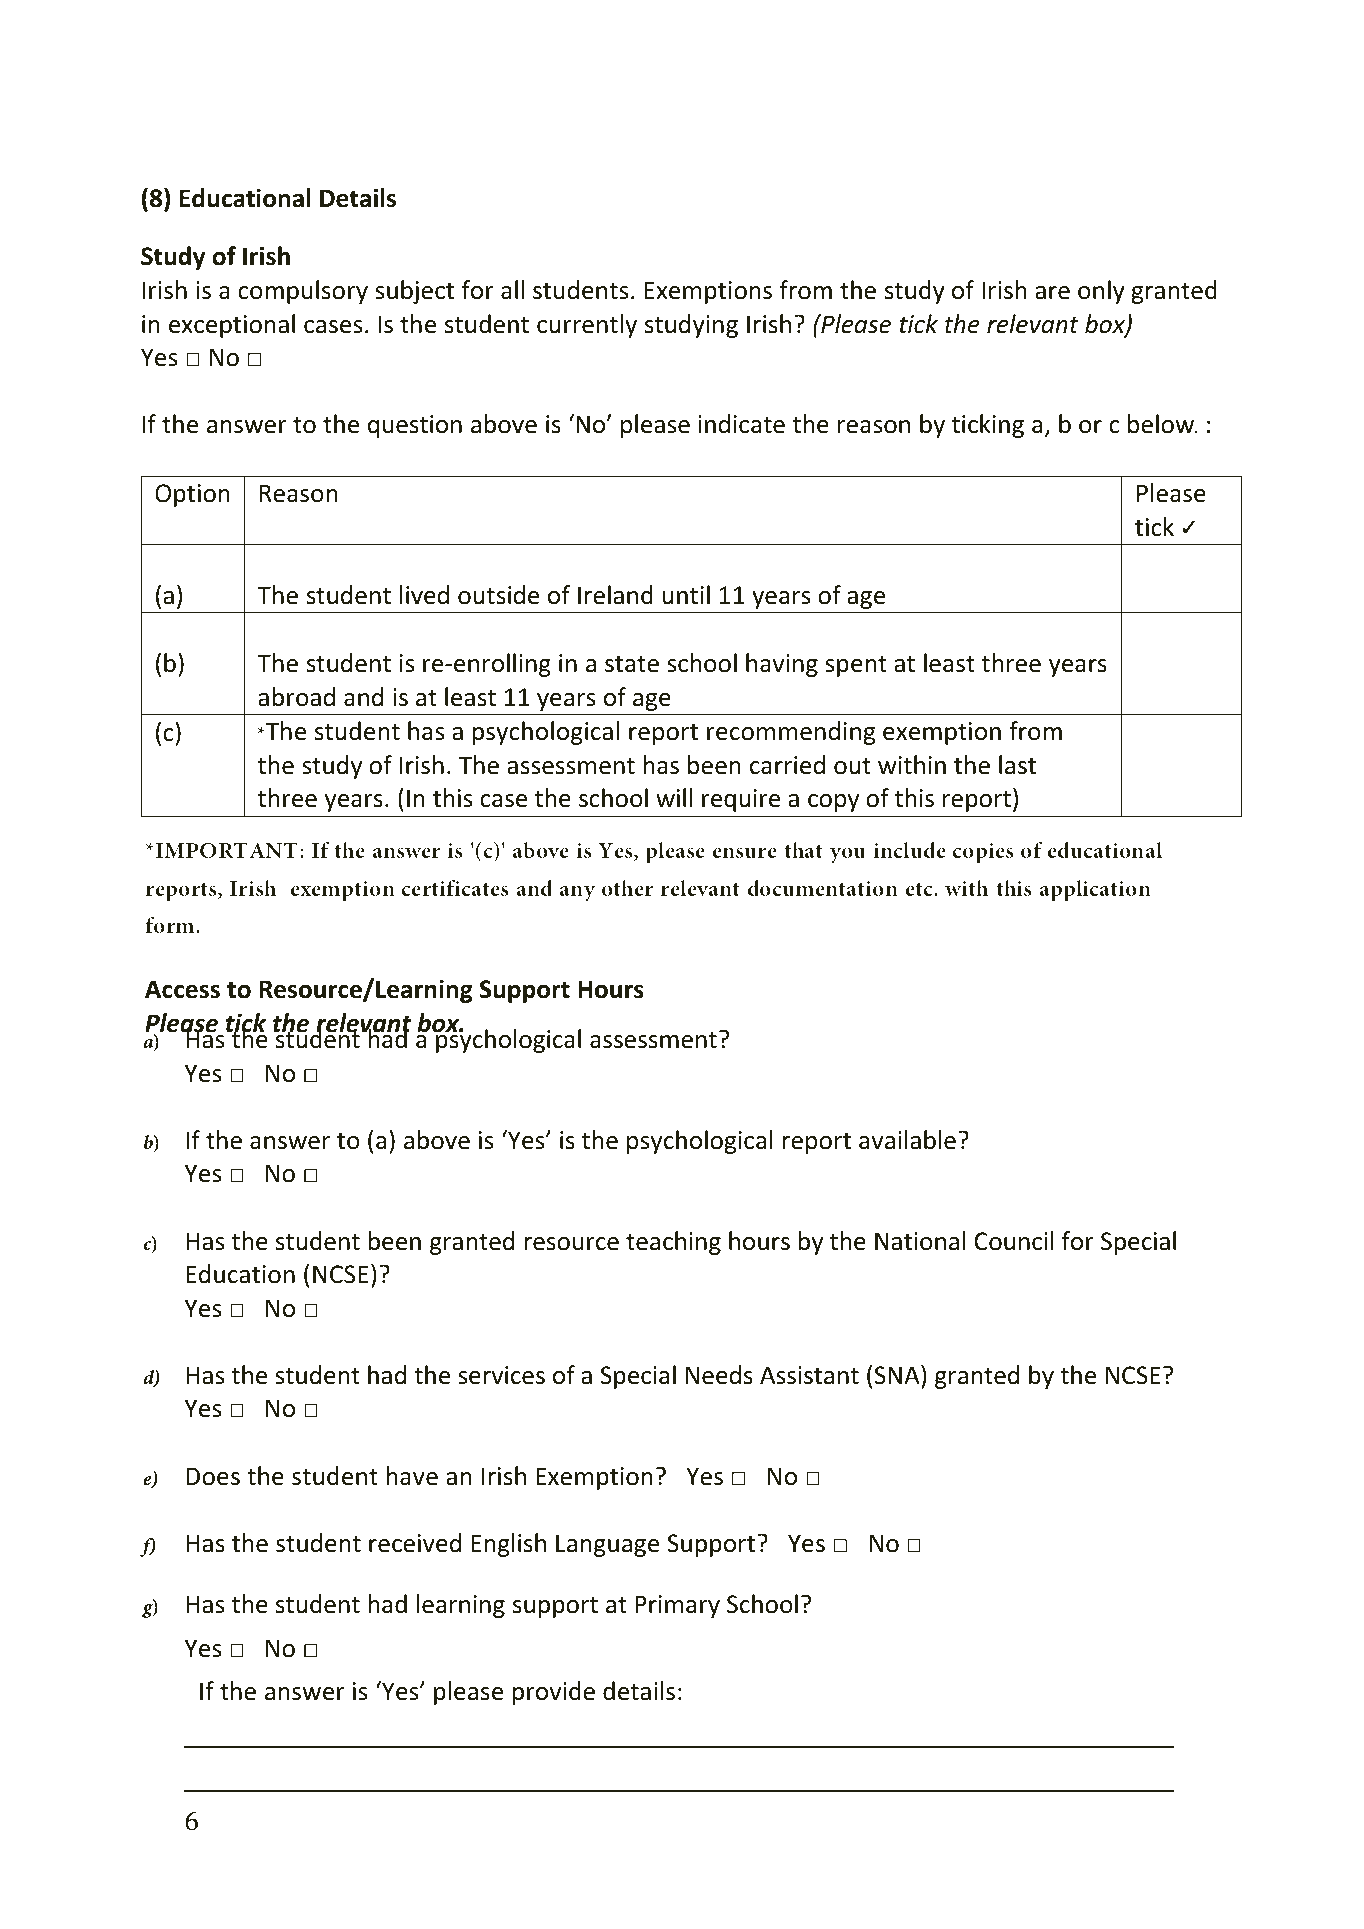 The height and width of the screenshot is (1929, 1364). What do you see at coordinates (303, 292) in the screenshot?
I see `compulsory` at bounding box center [303, 292].
